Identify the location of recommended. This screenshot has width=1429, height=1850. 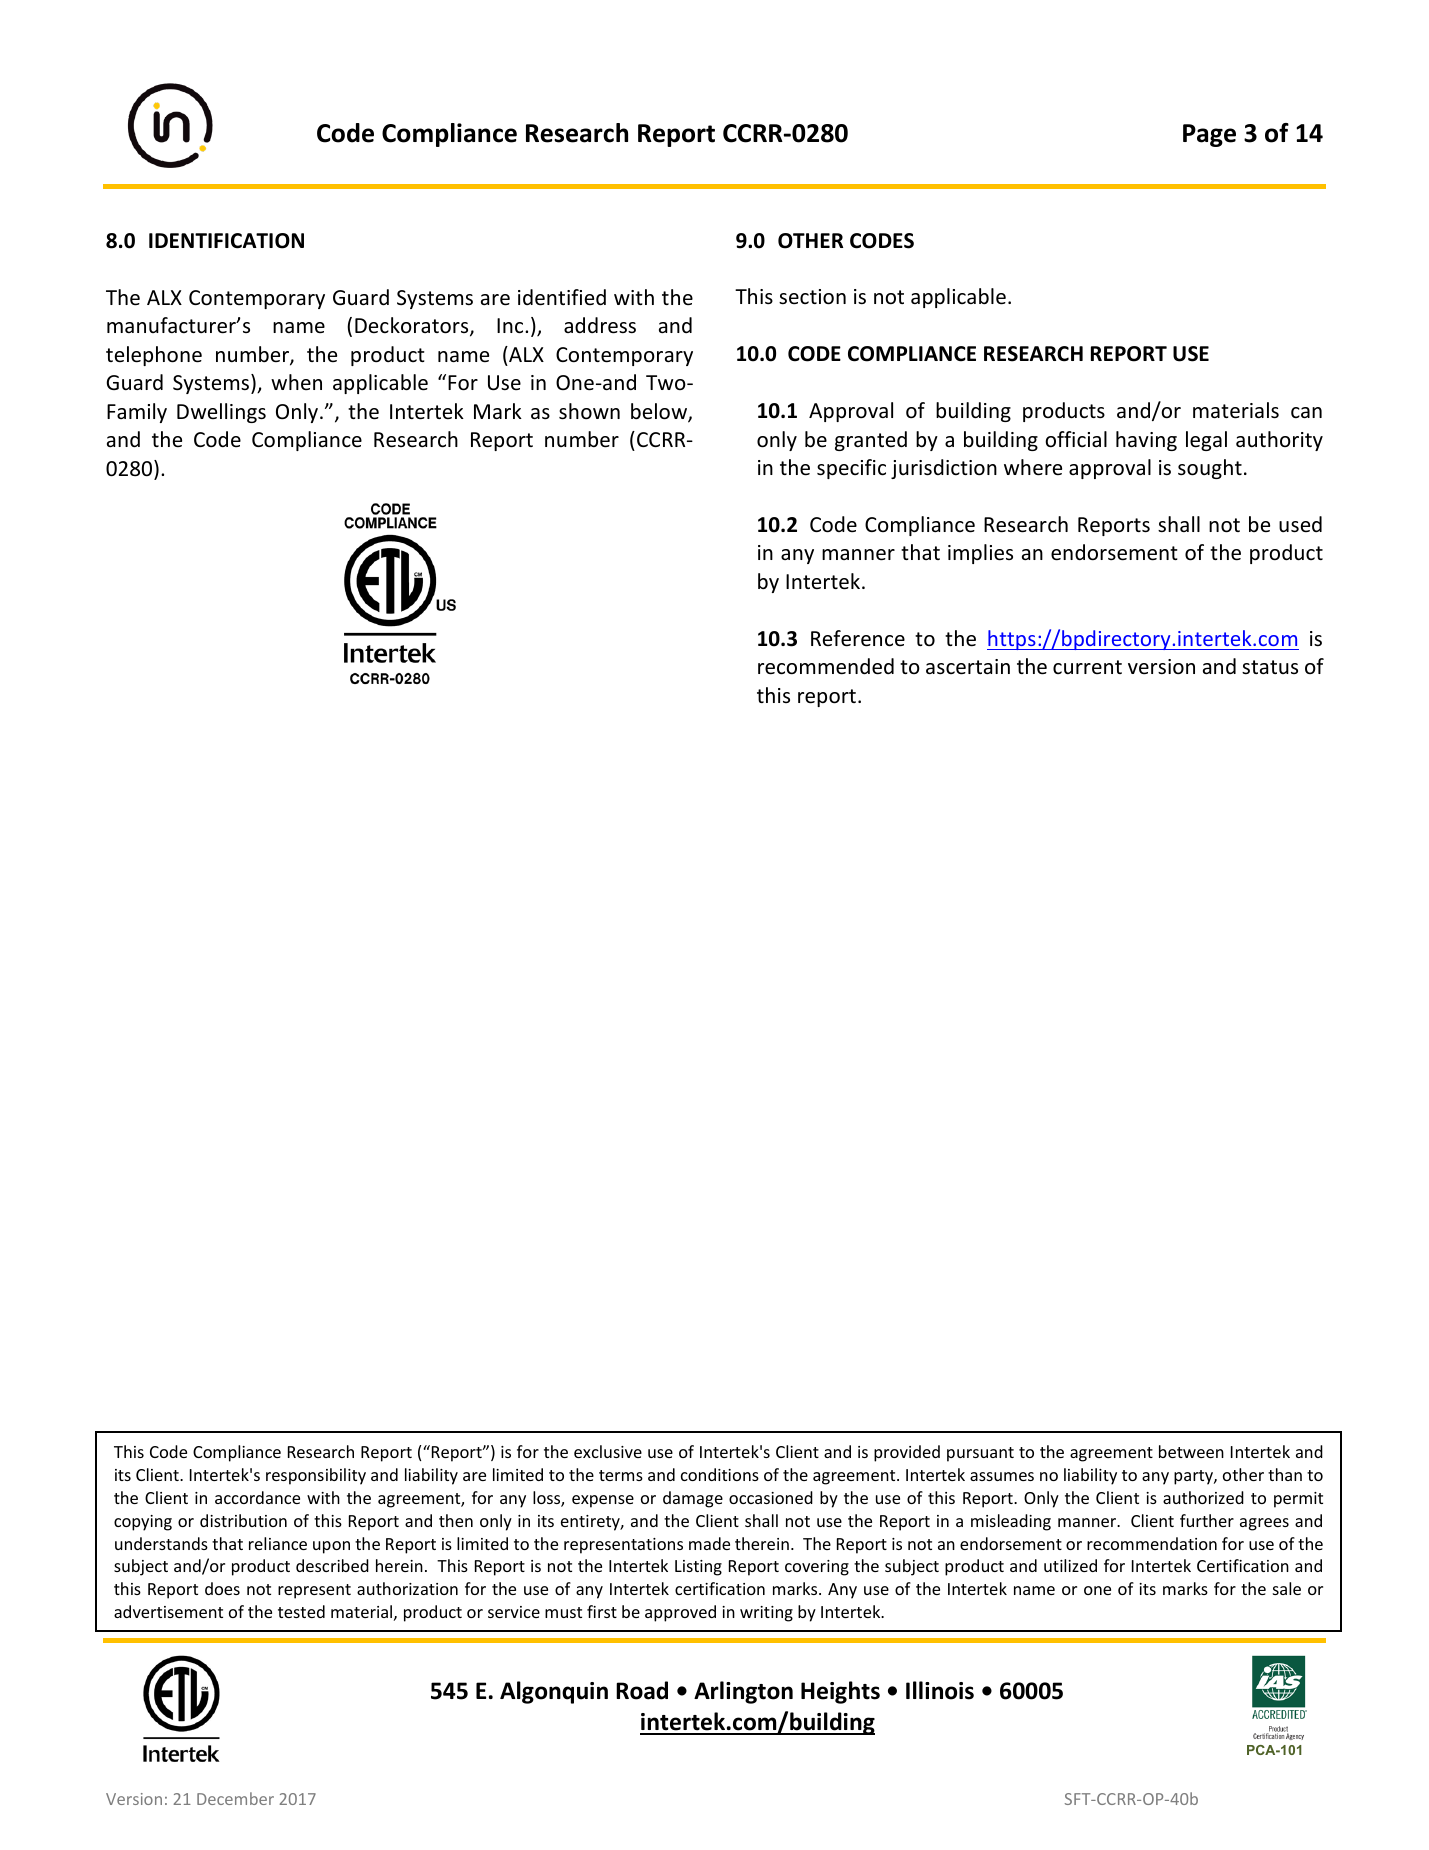
(826, 666).
